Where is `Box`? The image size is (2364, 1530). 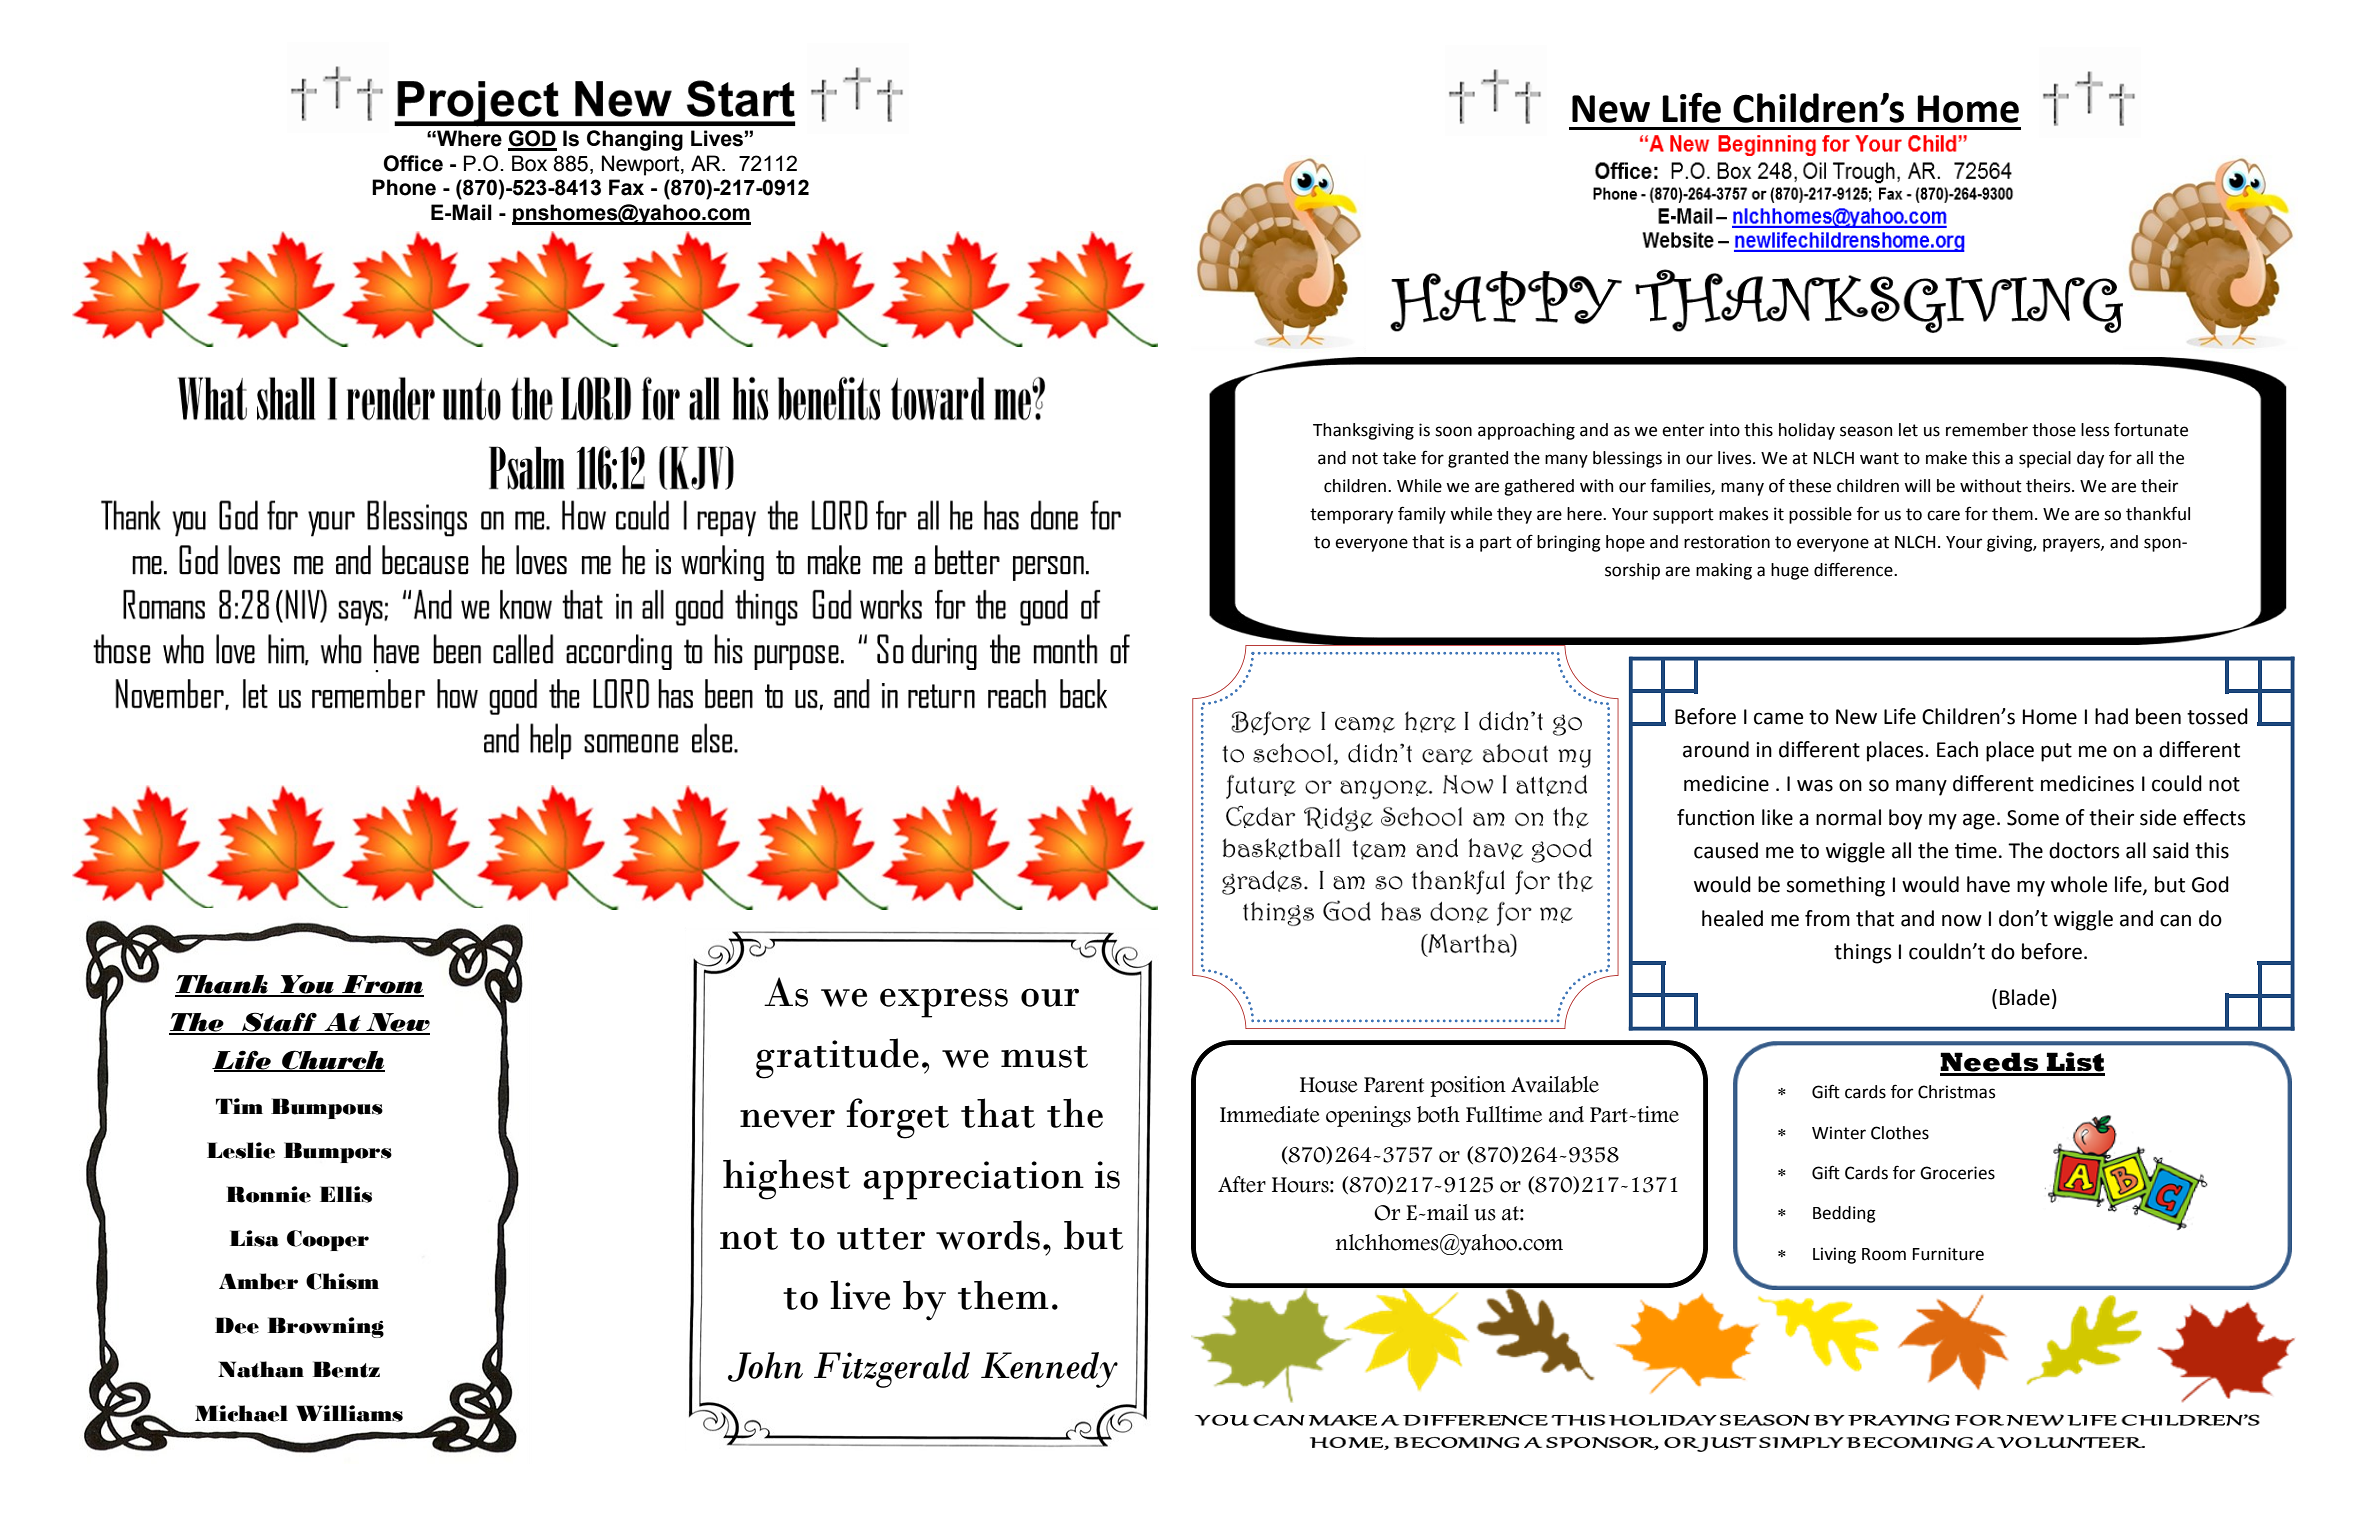
Box is located at coordinates (529, 163).
